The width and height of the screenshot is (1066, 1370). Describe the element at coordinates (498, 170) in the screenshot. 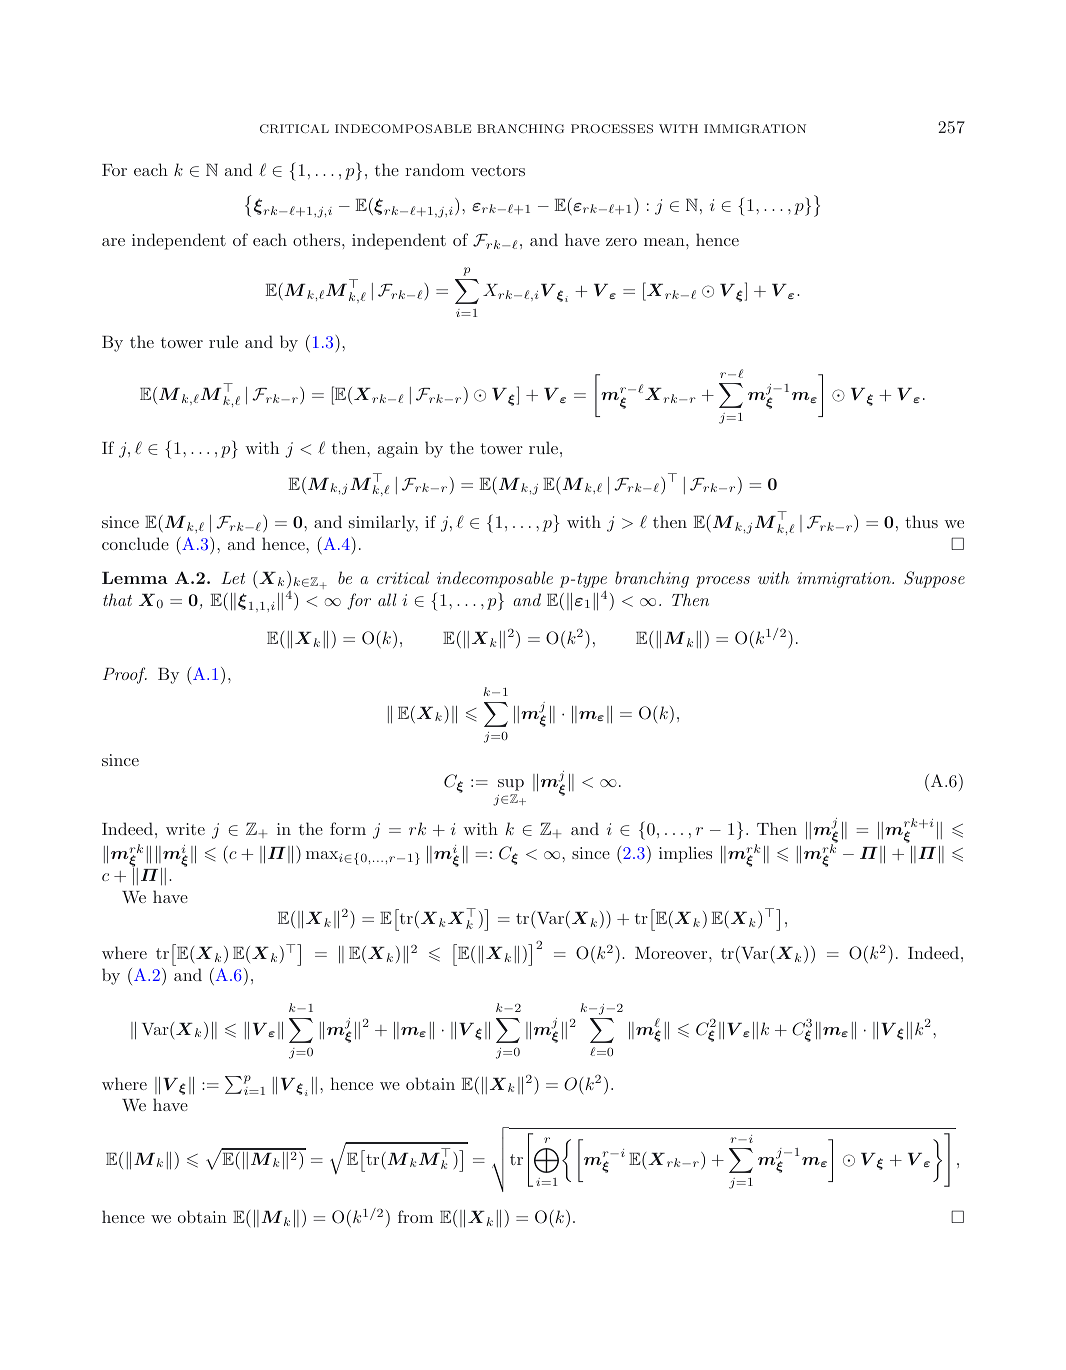

I see `vectors` at that location.
